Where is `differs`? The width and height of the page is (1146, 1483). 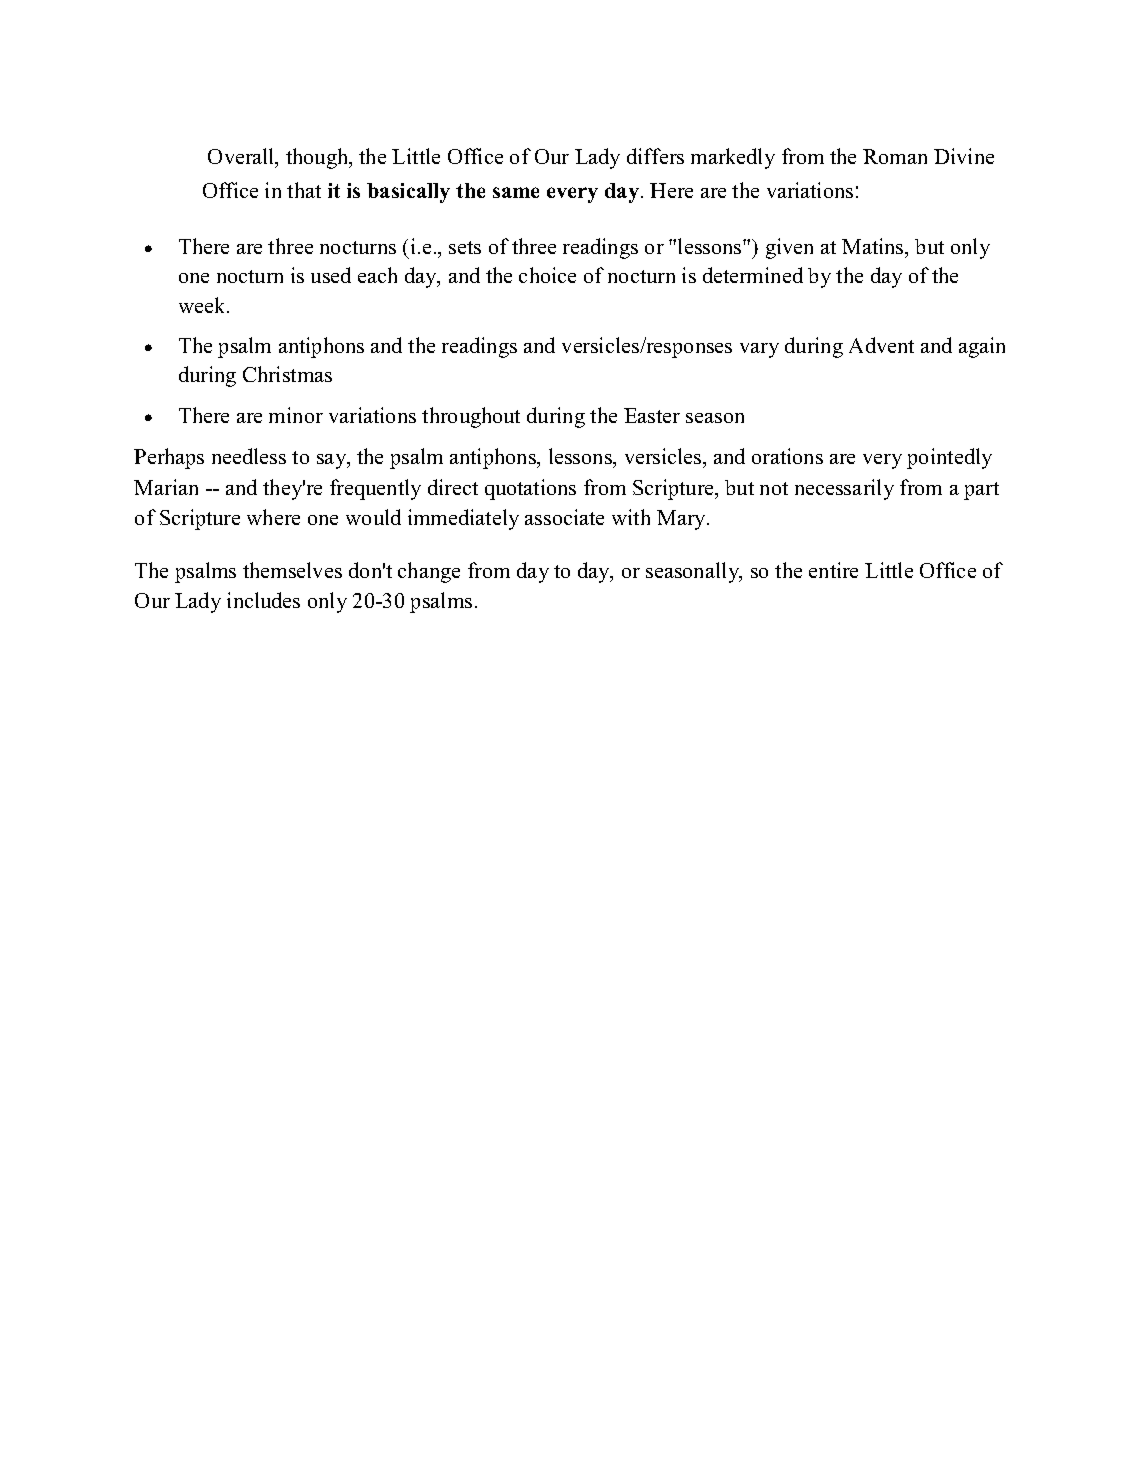
differs is located at coordinates (655, 156).
